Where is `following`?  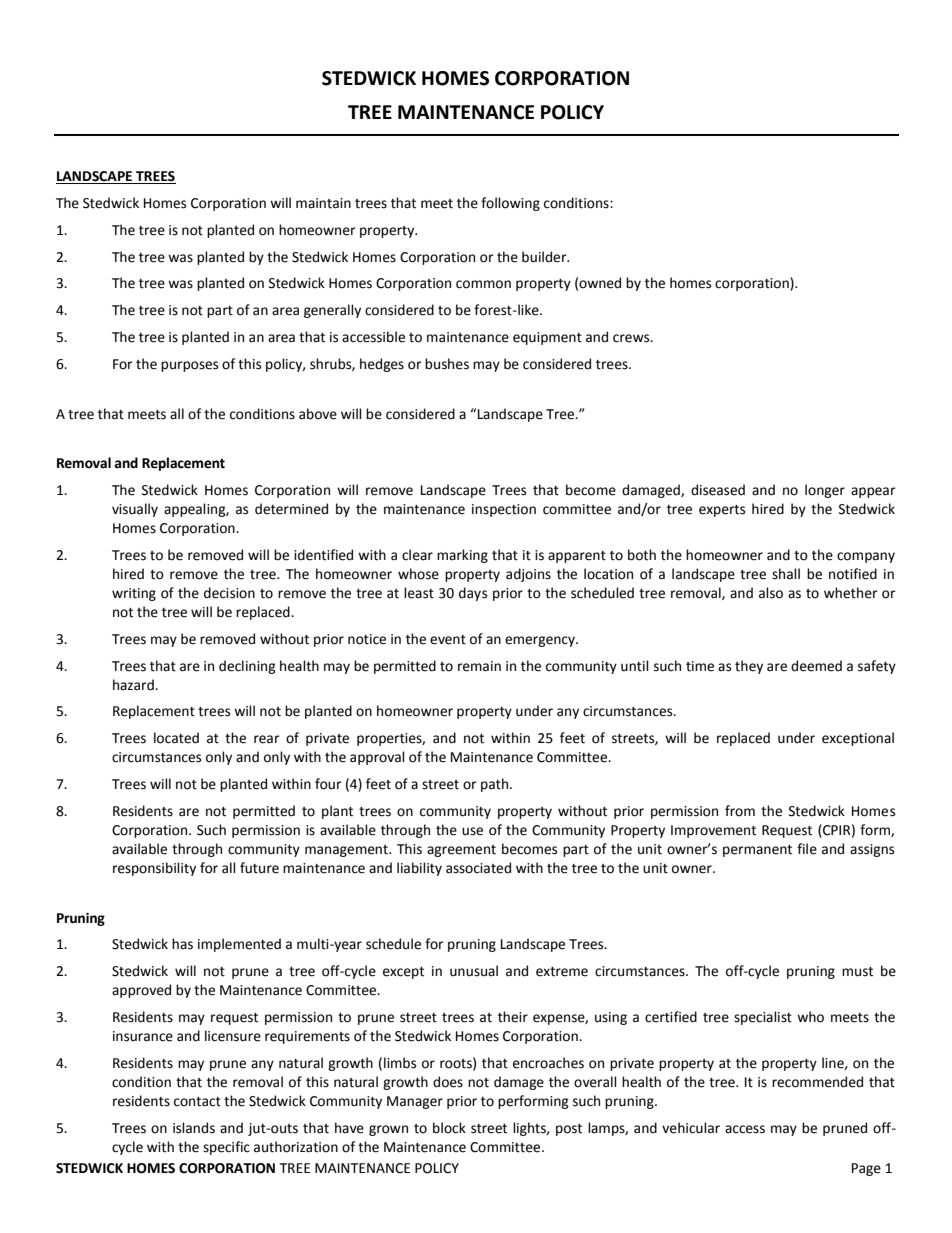
following is located at coordinates (510, 204).
